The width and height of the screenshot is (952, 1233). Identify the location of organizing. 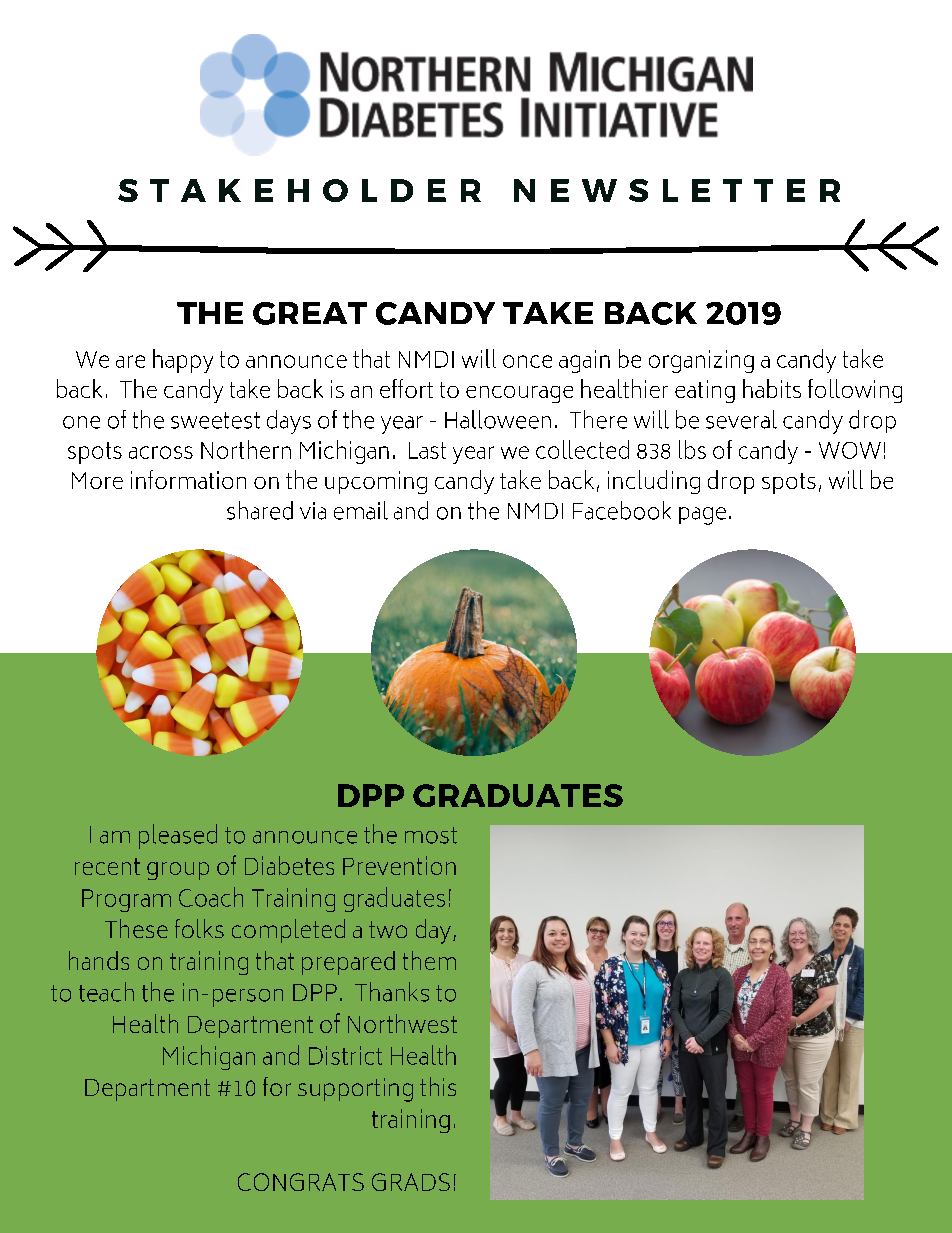
(701, 361).
